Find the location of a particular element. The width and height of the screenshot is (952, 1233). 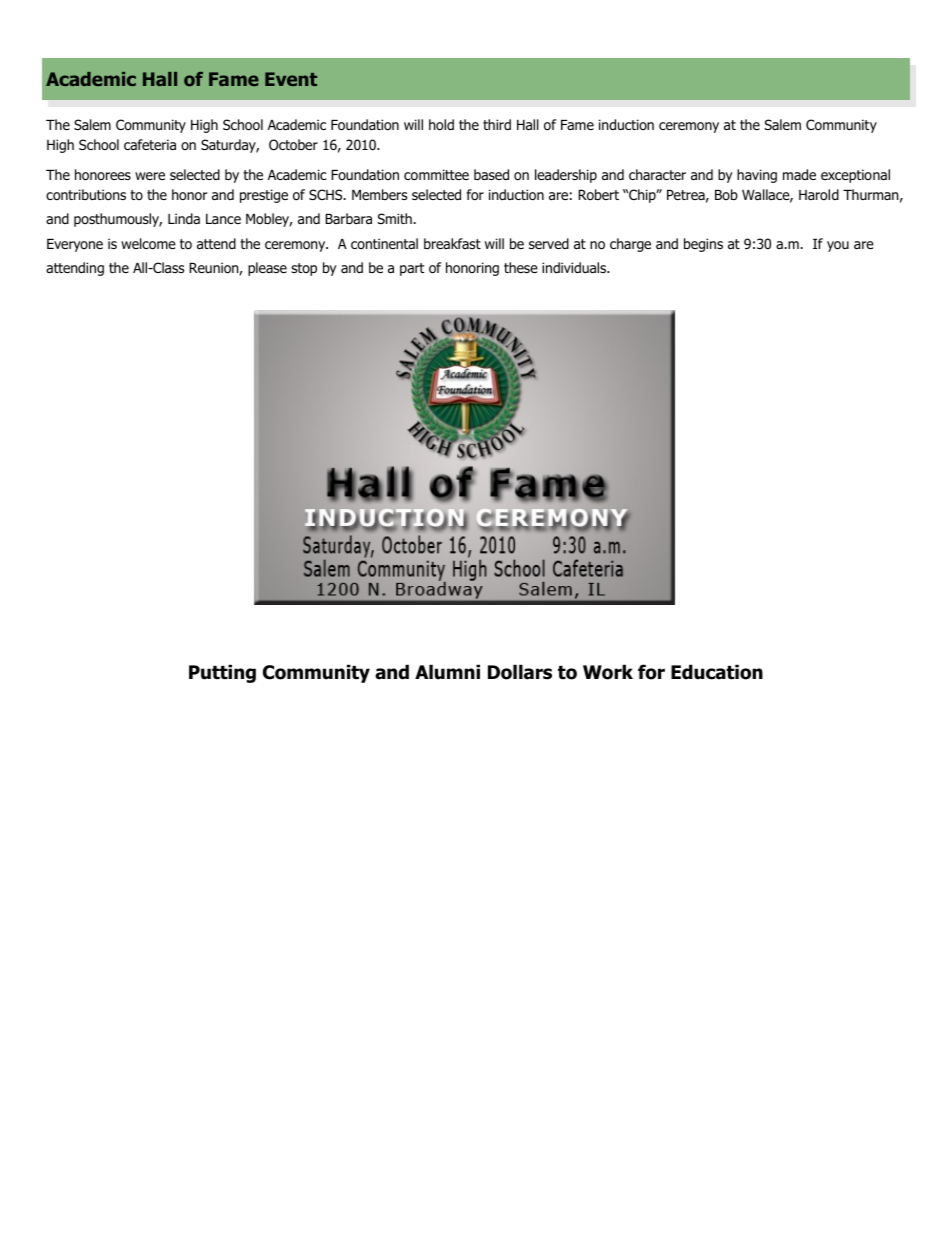

these is located at coordinates (521, 267).
